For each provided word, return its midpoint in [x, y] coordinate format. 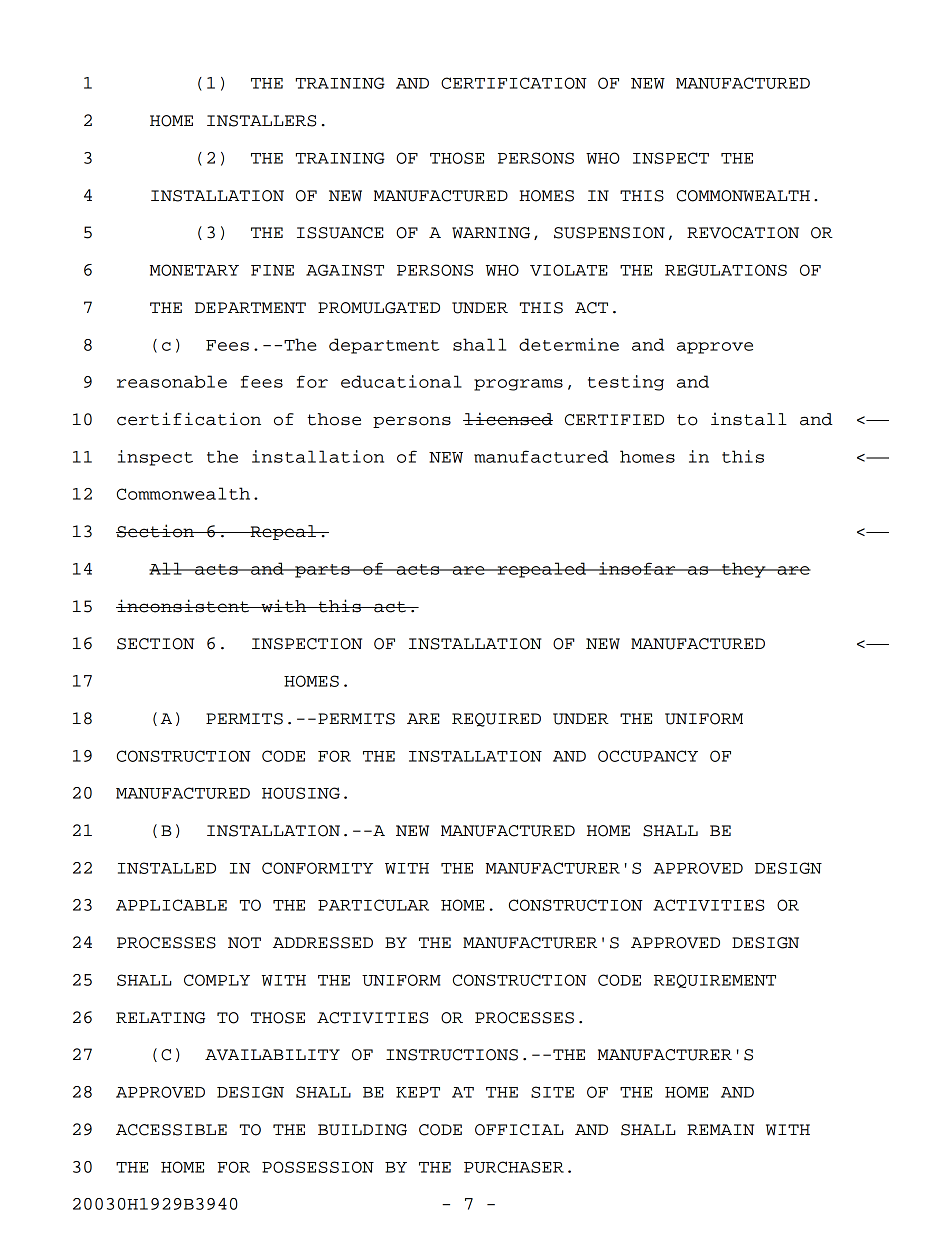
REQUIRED [496, 720]
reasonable [172, 381]
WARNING [491, 233]
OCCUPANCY [648, 756]
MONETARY [194, 270]
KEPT [418, 1092]
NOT [244, 943]
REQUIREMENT [715, 981]
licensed [508, 419]
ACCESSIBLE [171, 1130]
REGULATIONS [726, 270]
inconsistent [183, 606]
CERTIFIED [614, 420]
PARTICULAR [373, 905]
